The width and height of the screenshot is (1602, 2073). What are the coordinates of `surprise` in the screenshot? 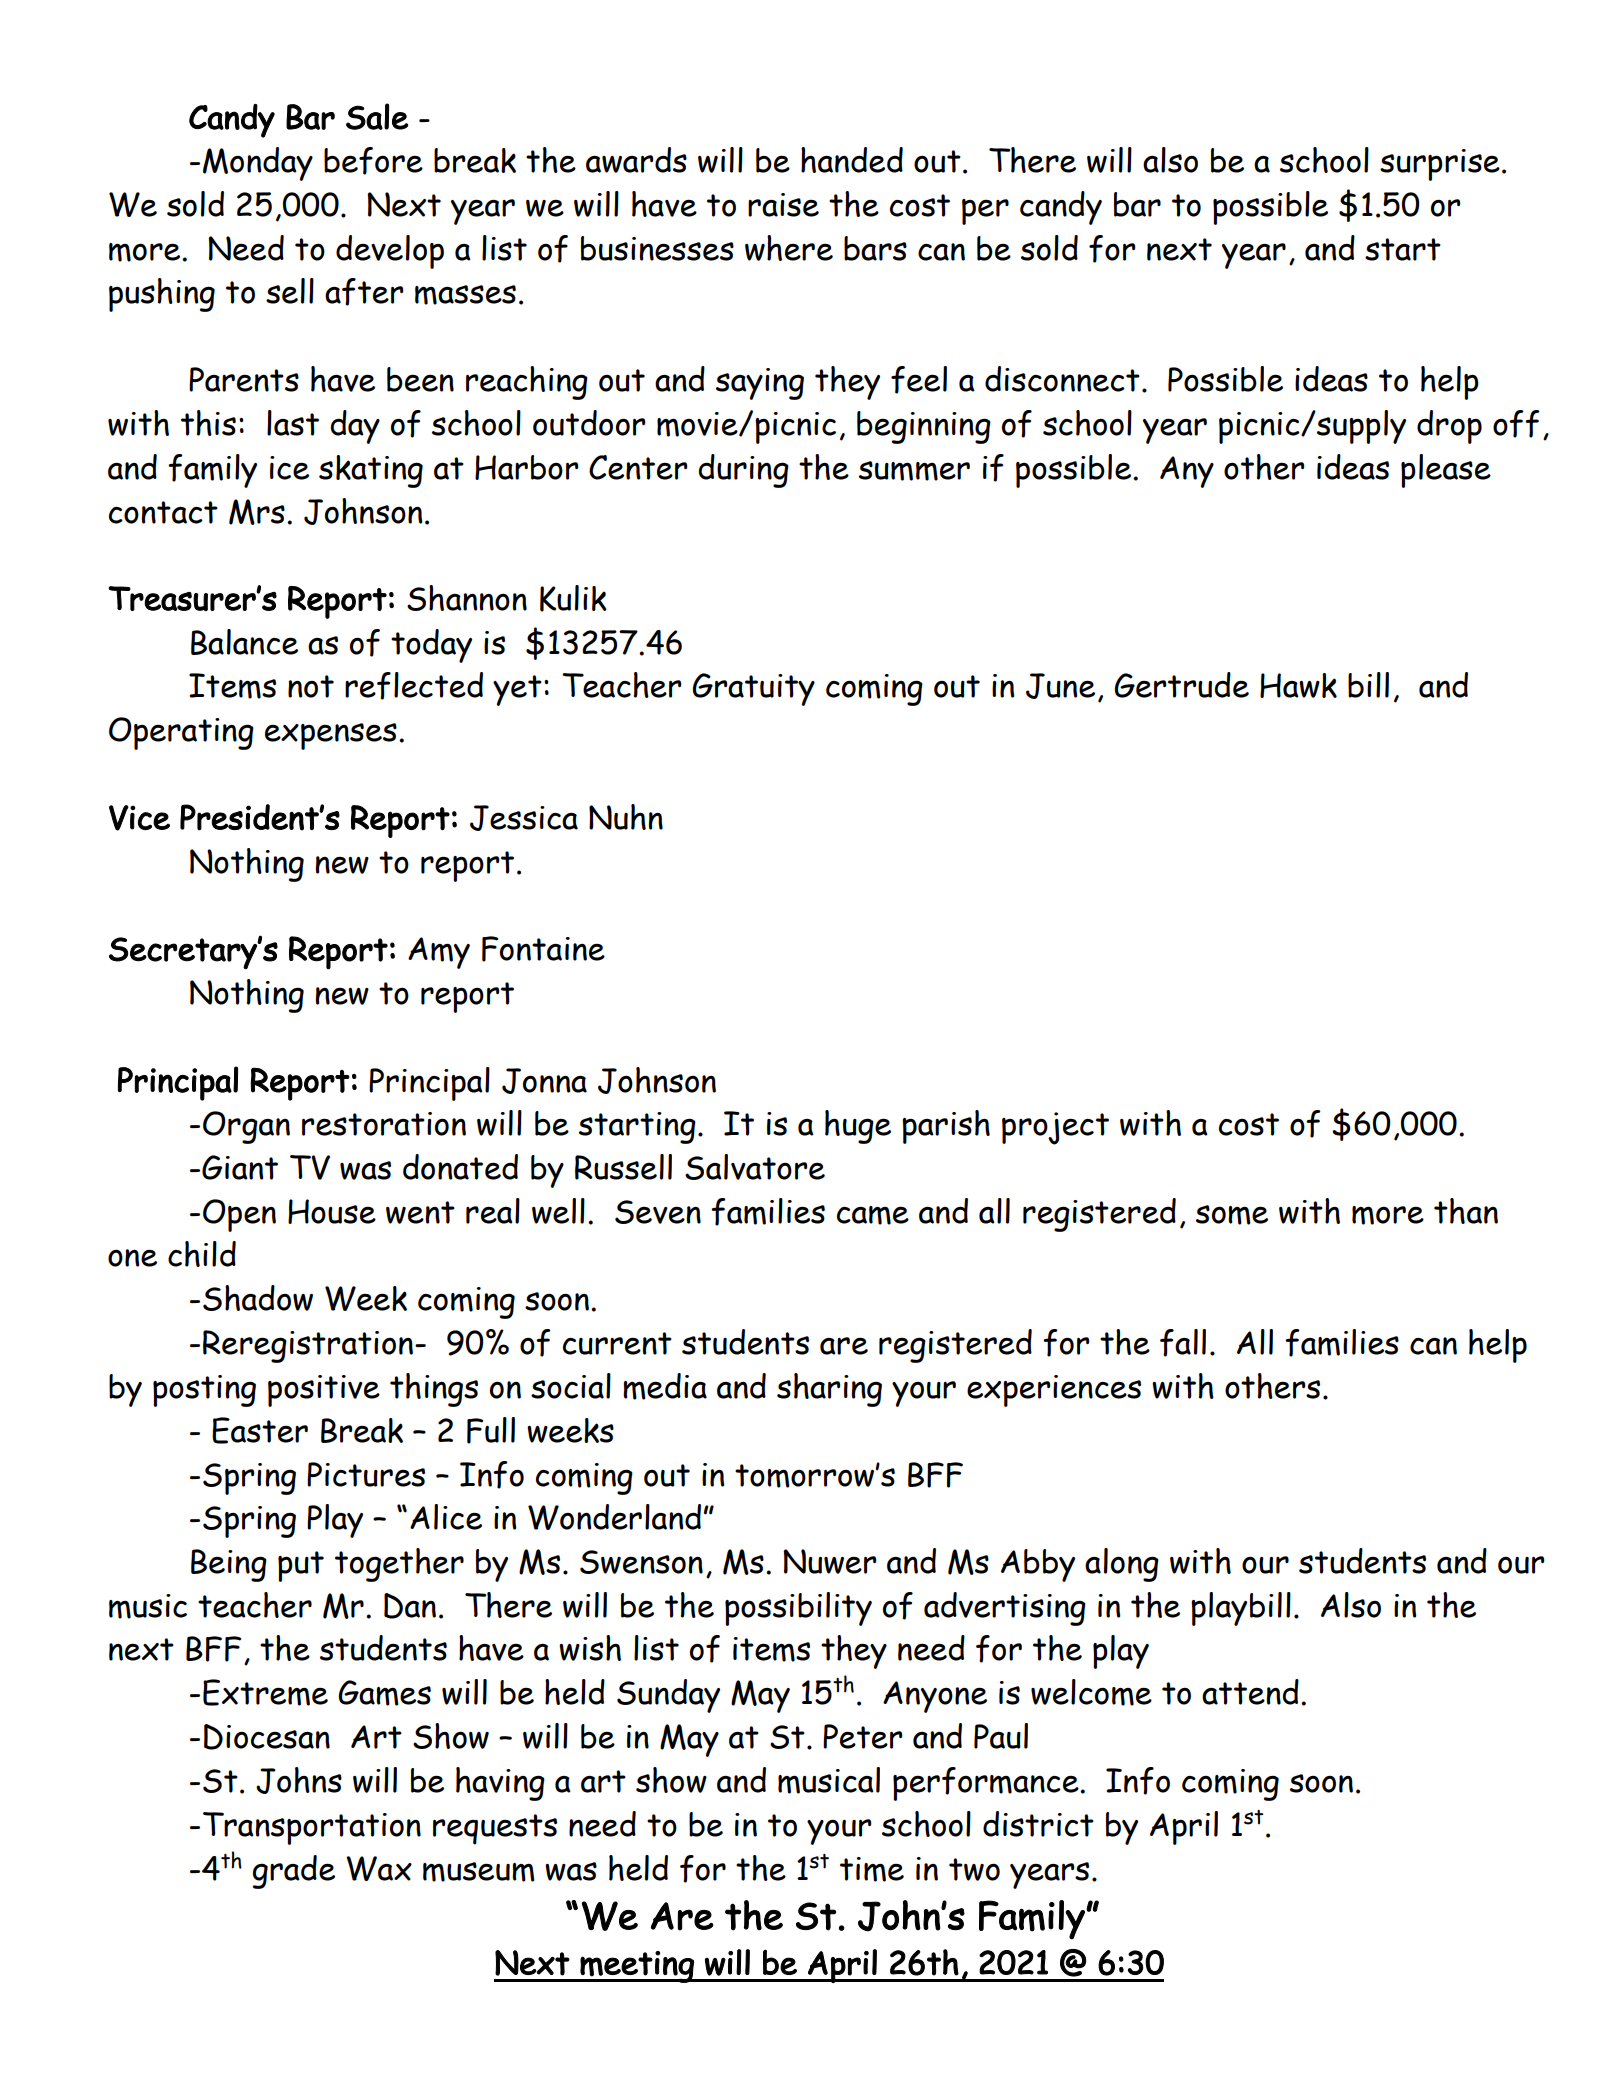 It's located at (1440, 165).
